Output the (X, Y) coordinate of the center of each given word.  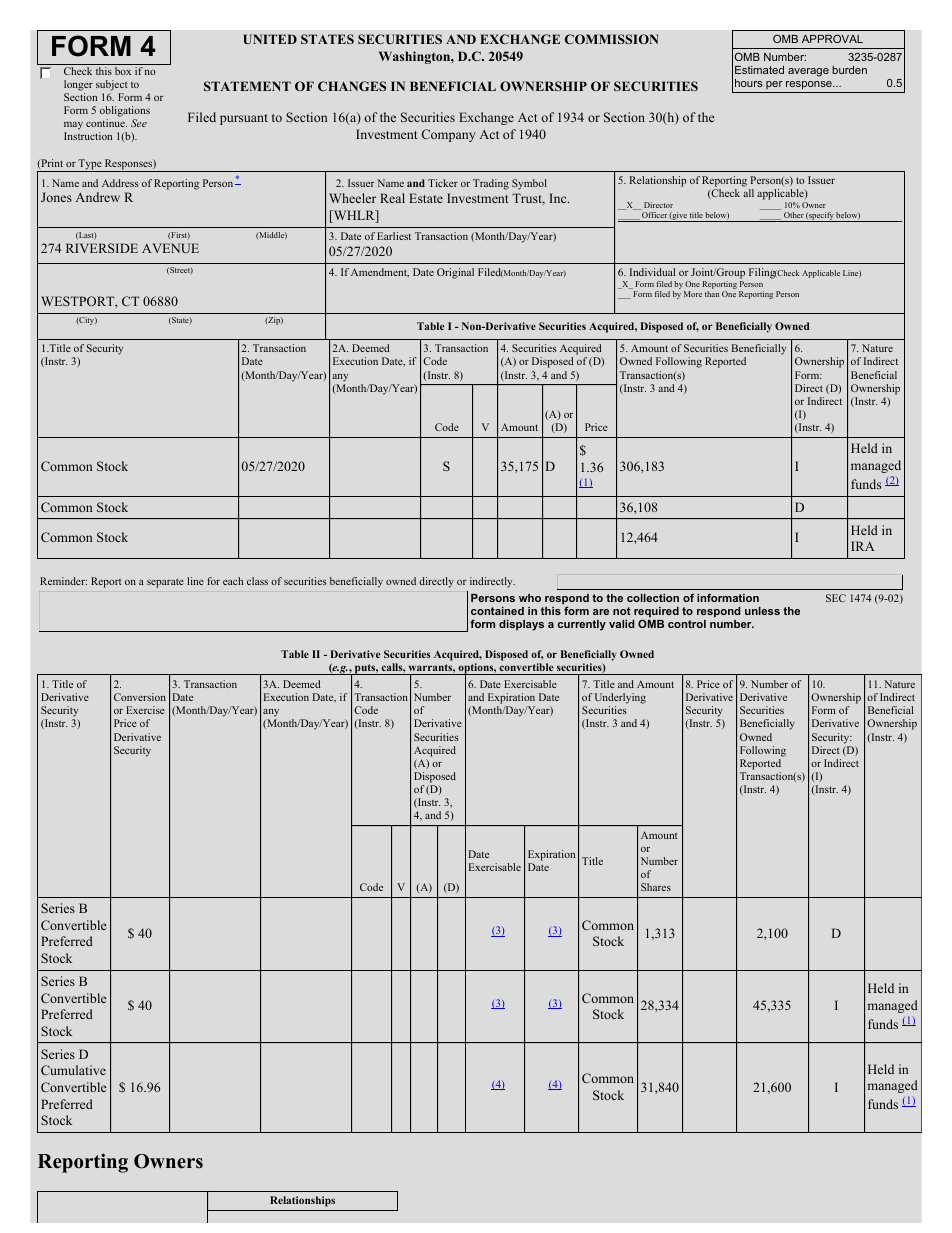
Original (455, 273)
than (712, 294)
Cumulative (73, 1070)
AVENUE (170, 248)
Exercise (145, 710)
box (123, 71)
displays (521, 625)
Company (448, 135)
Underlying (620, 700)
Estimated (759, 70)
